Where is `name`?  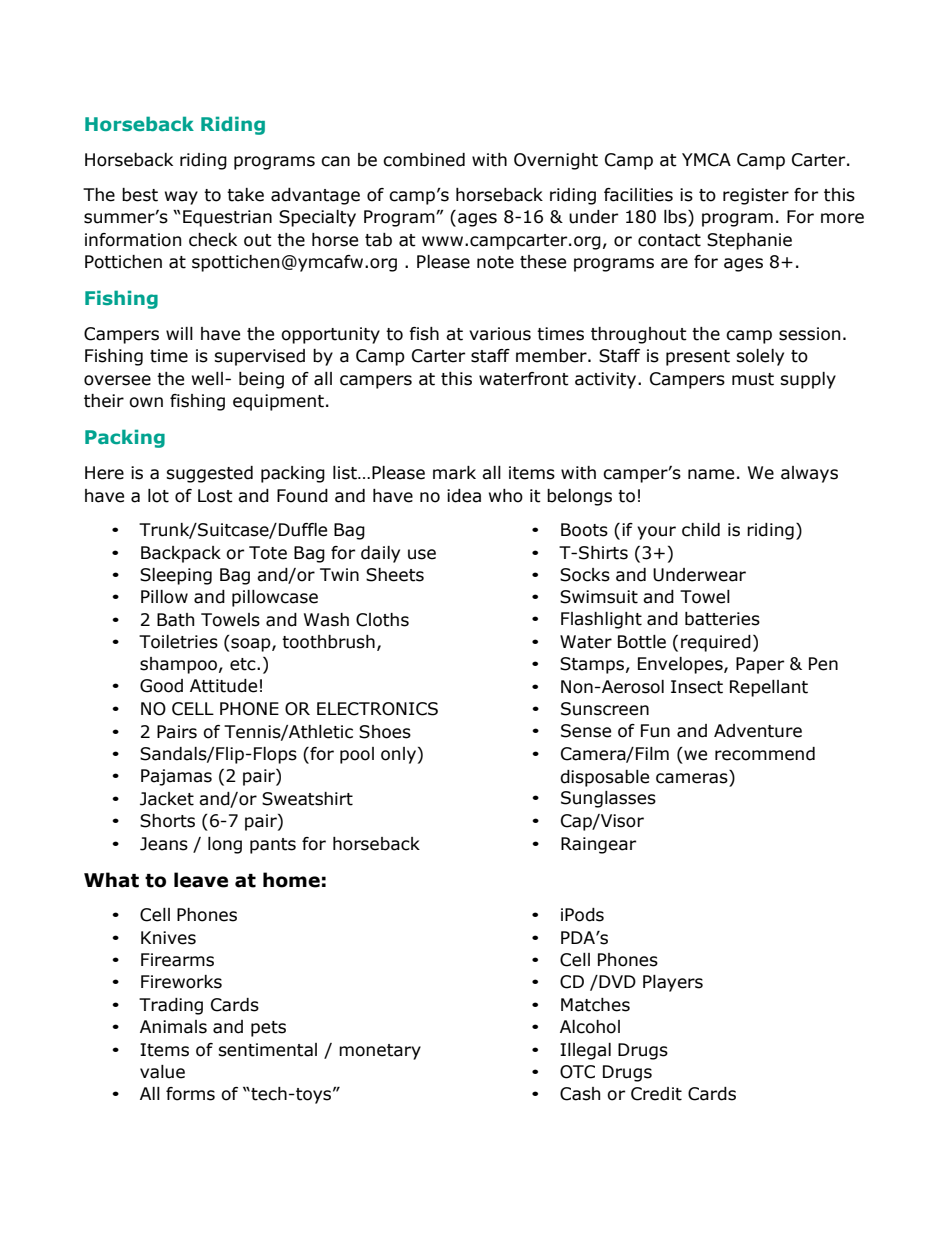 name is located at coordinates (711, 474).
